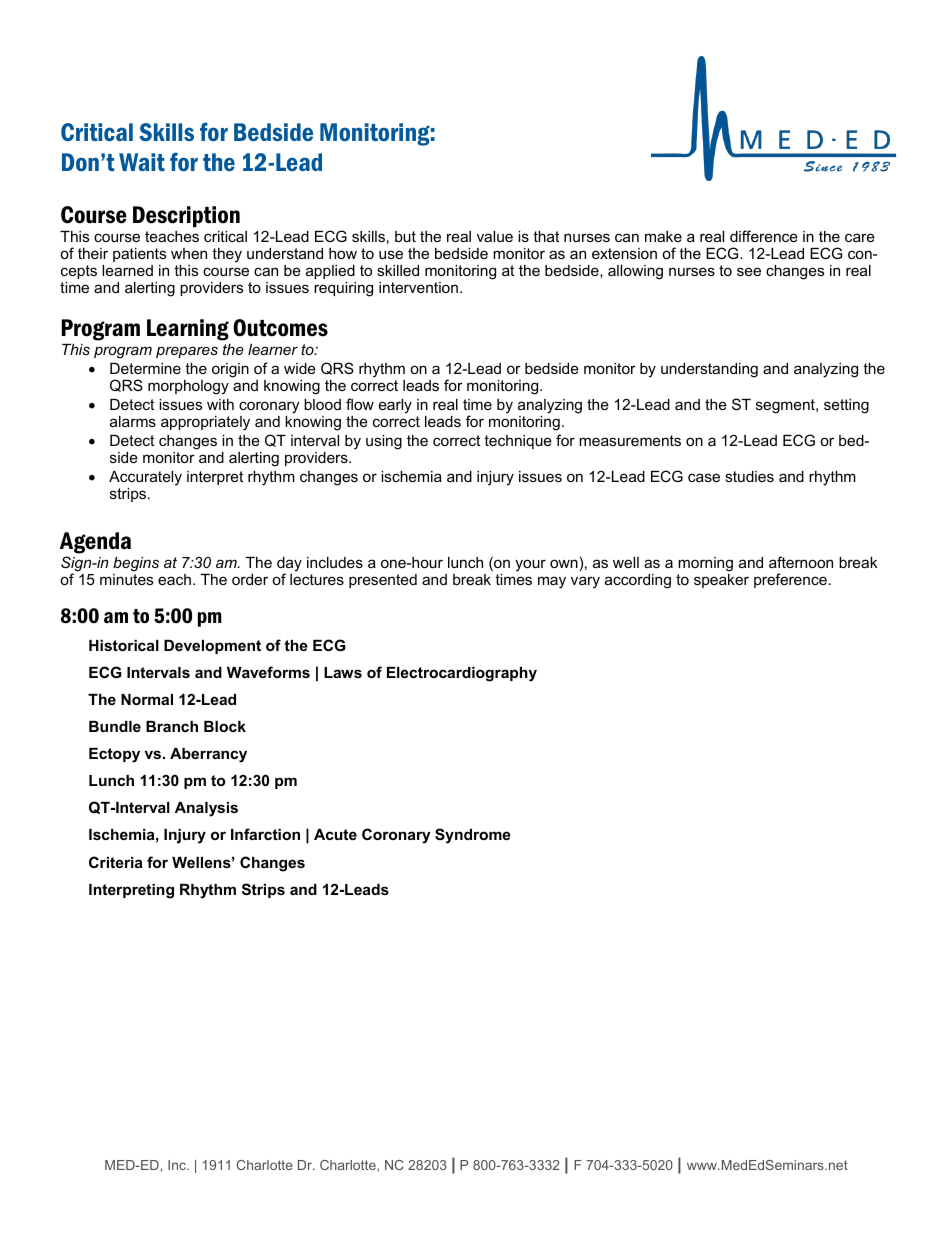 The height and width of the screenshot is (1233, 952). I want to click on Learning, so click(188, 330).
